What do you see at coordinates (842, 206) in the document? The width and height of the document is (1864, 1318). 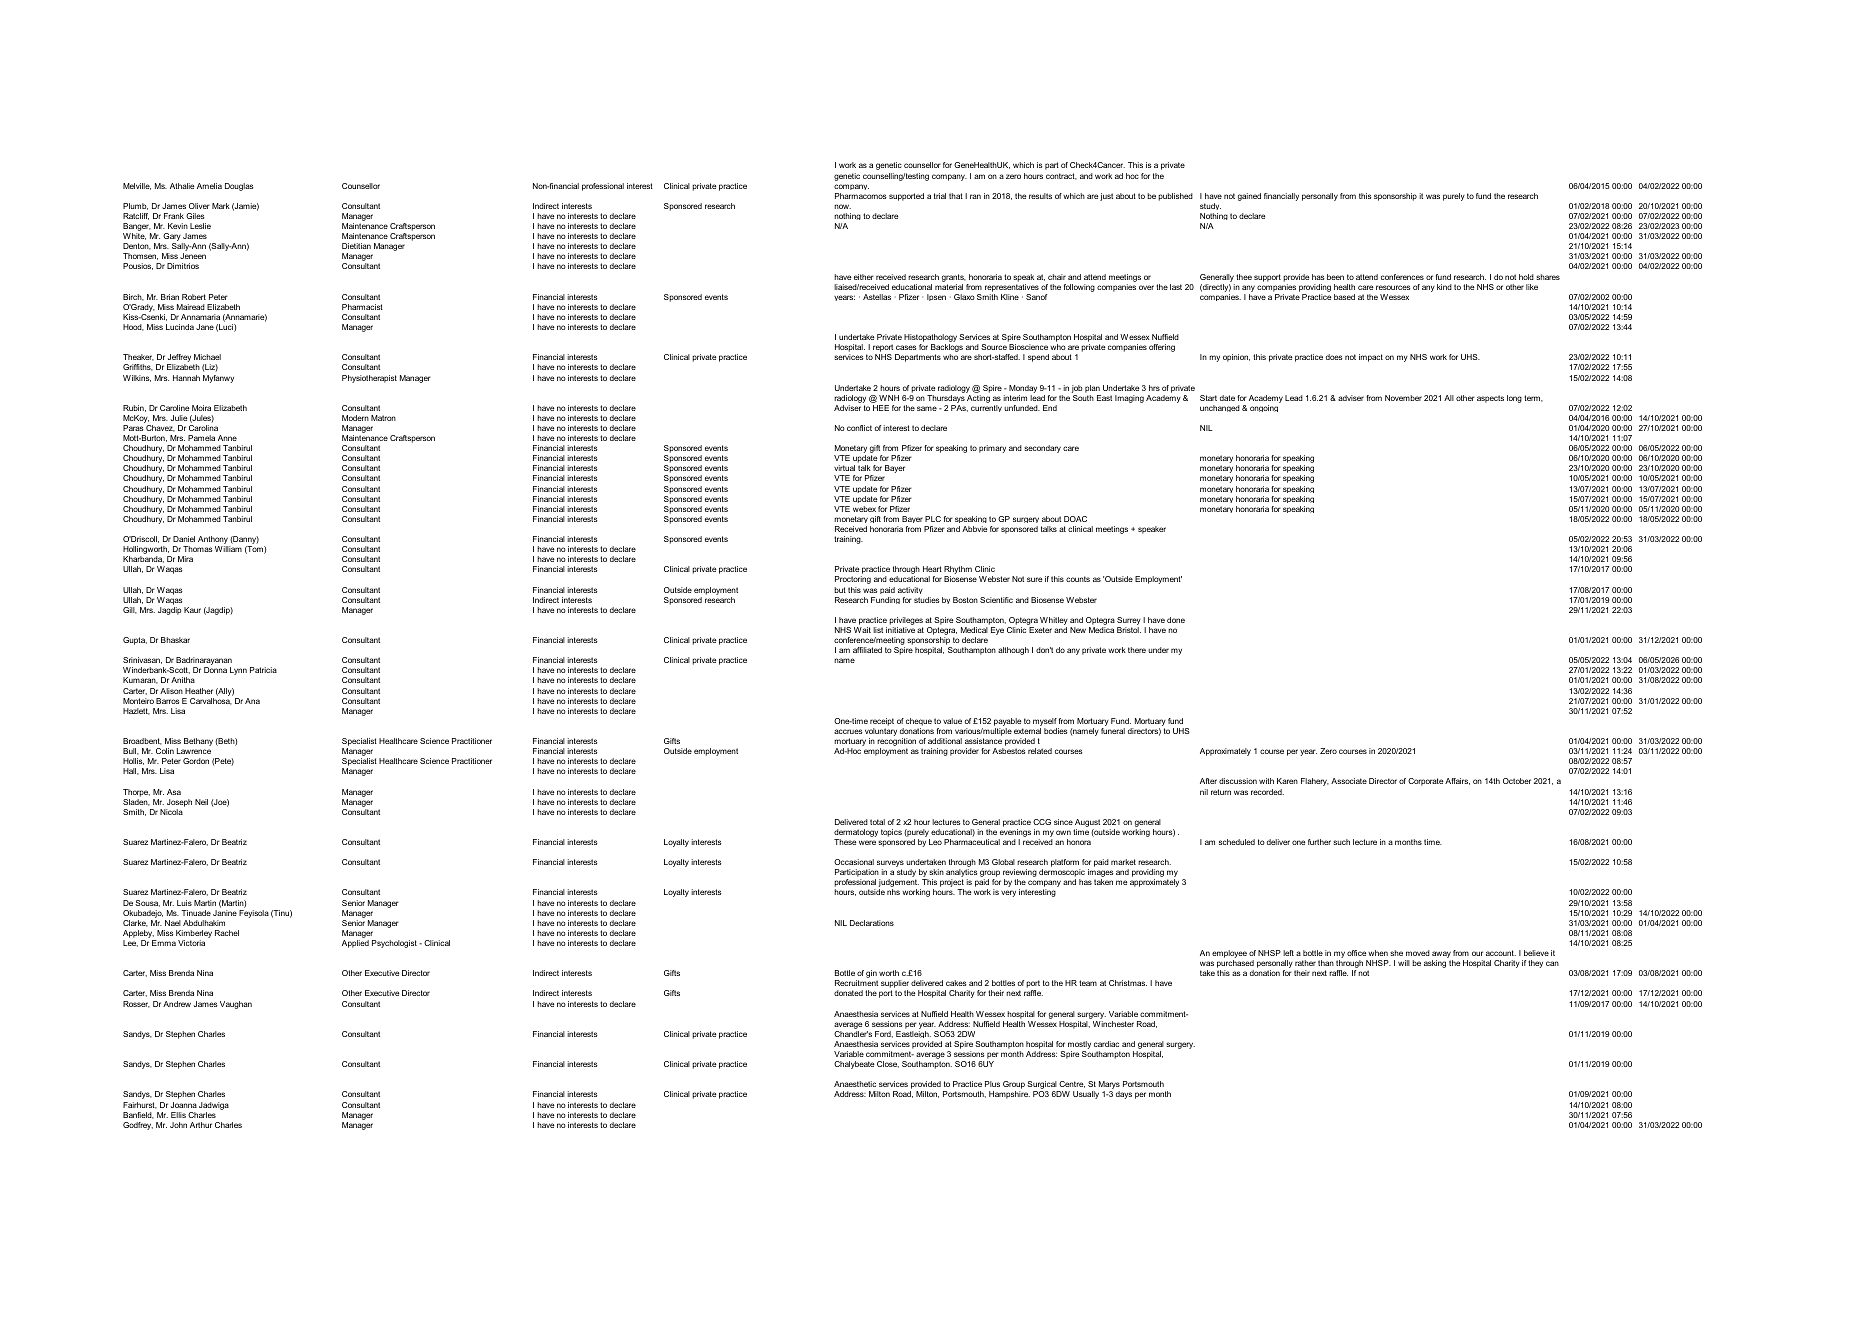 I see `now` at bounding box center [842, 206].
